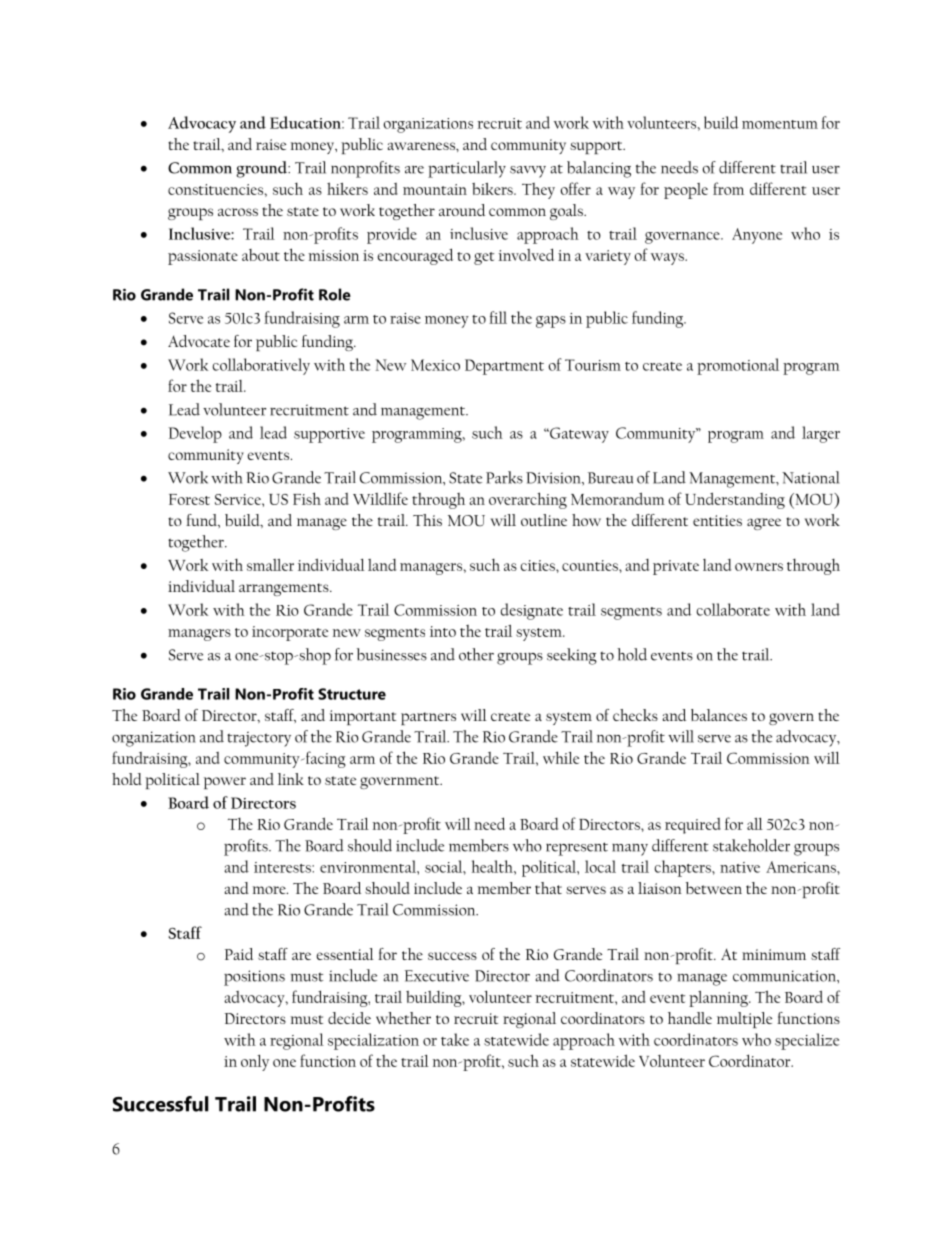 This screenshot has height=1233, width=952. What do you see at coordinates (532, 611) in the screenshot?
I see `designate` at bounding box center [532, 611].
